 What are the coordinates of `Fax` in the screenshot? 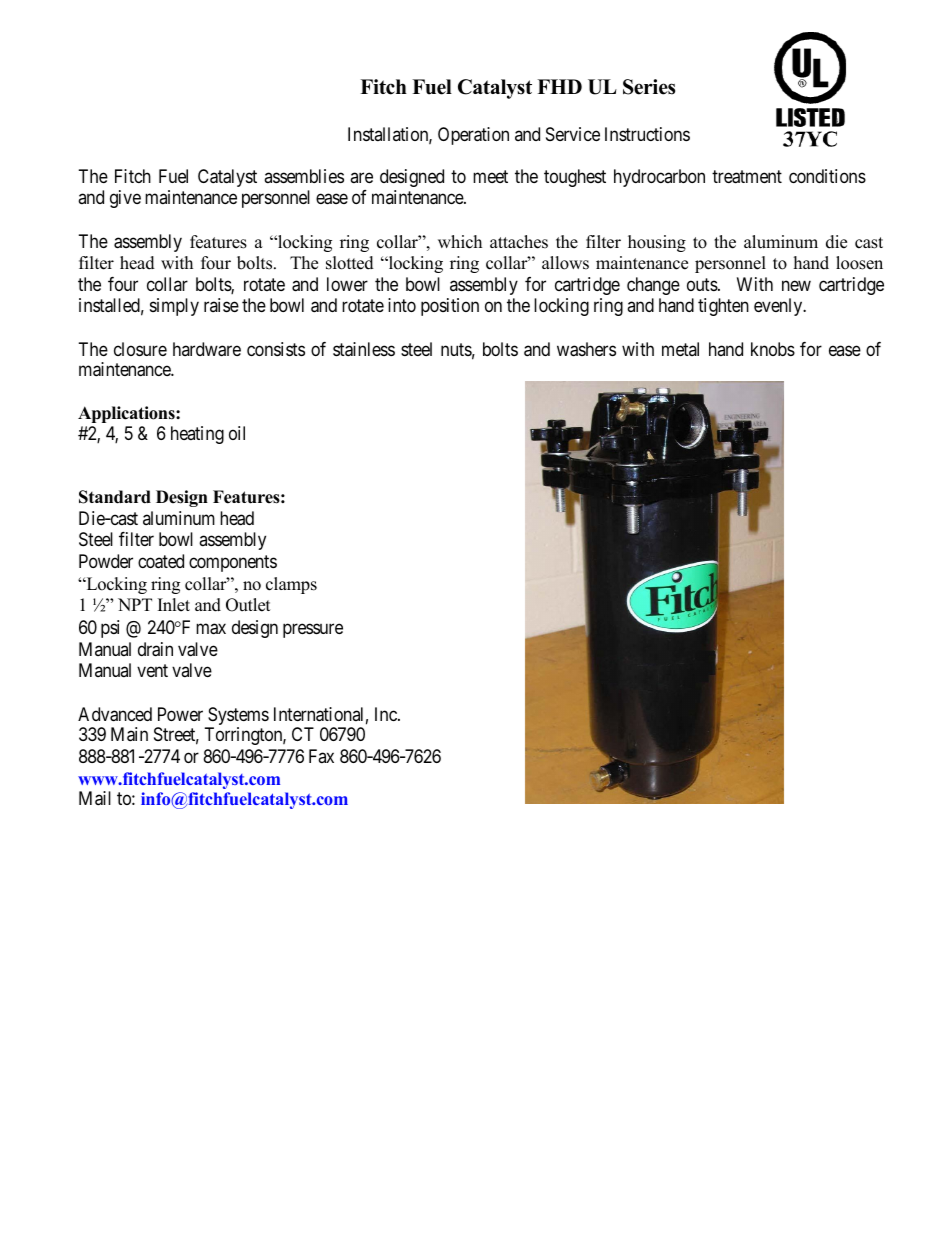 It's located at (321, 756).
